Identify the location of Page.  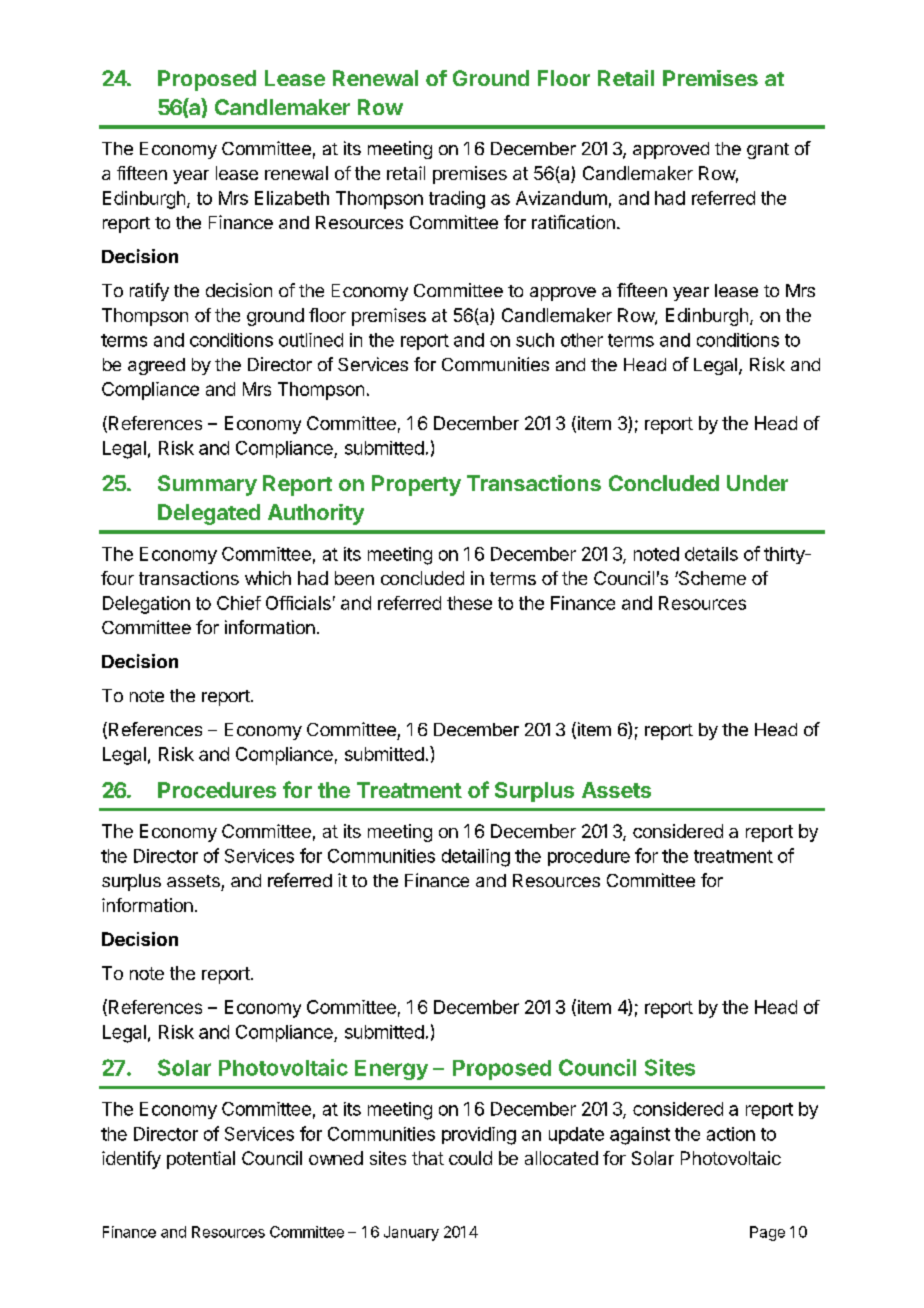
(767, 1233).
